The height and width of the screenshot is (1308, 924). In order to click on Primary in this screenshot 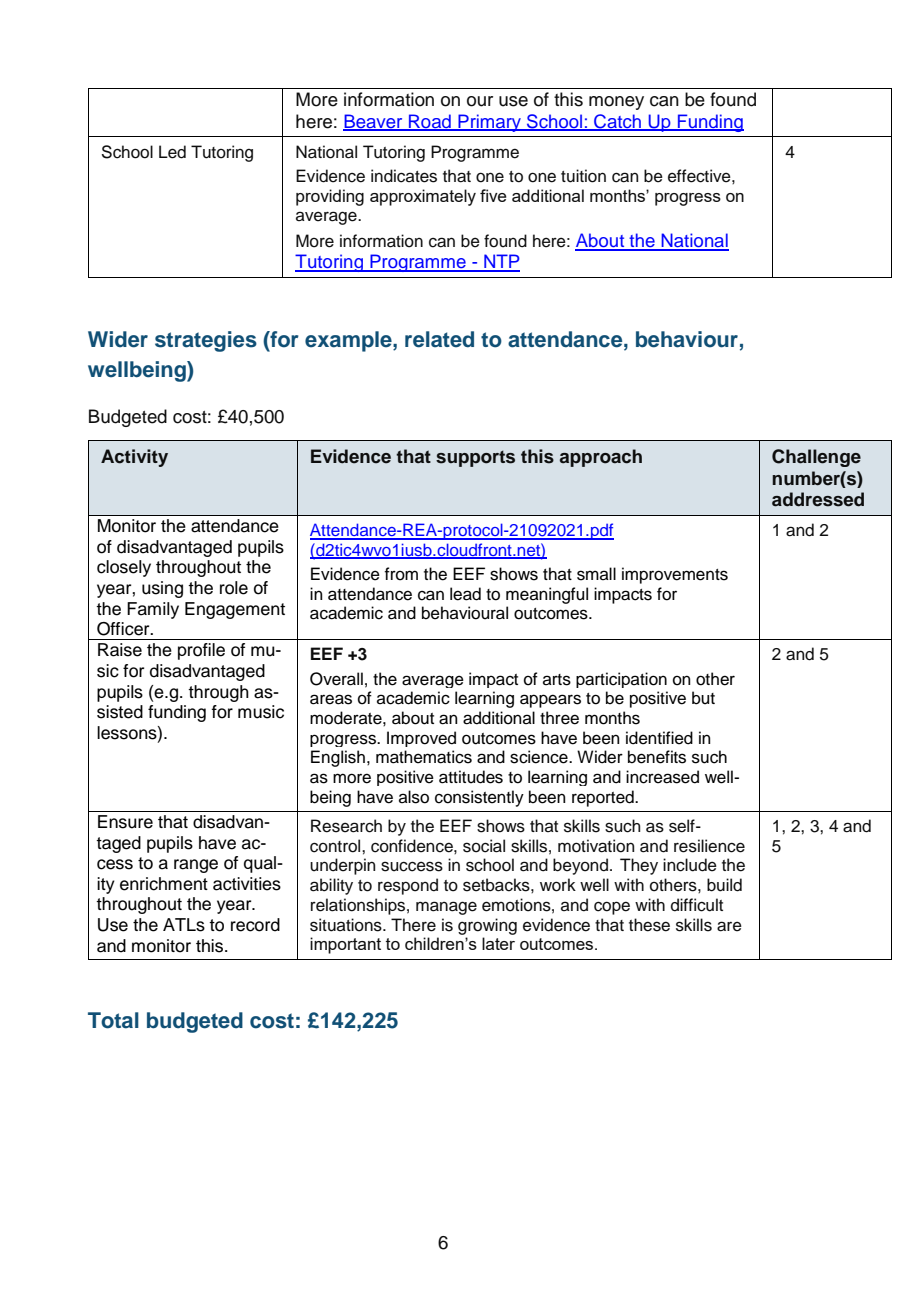, I will do `click(490, 123)`.
